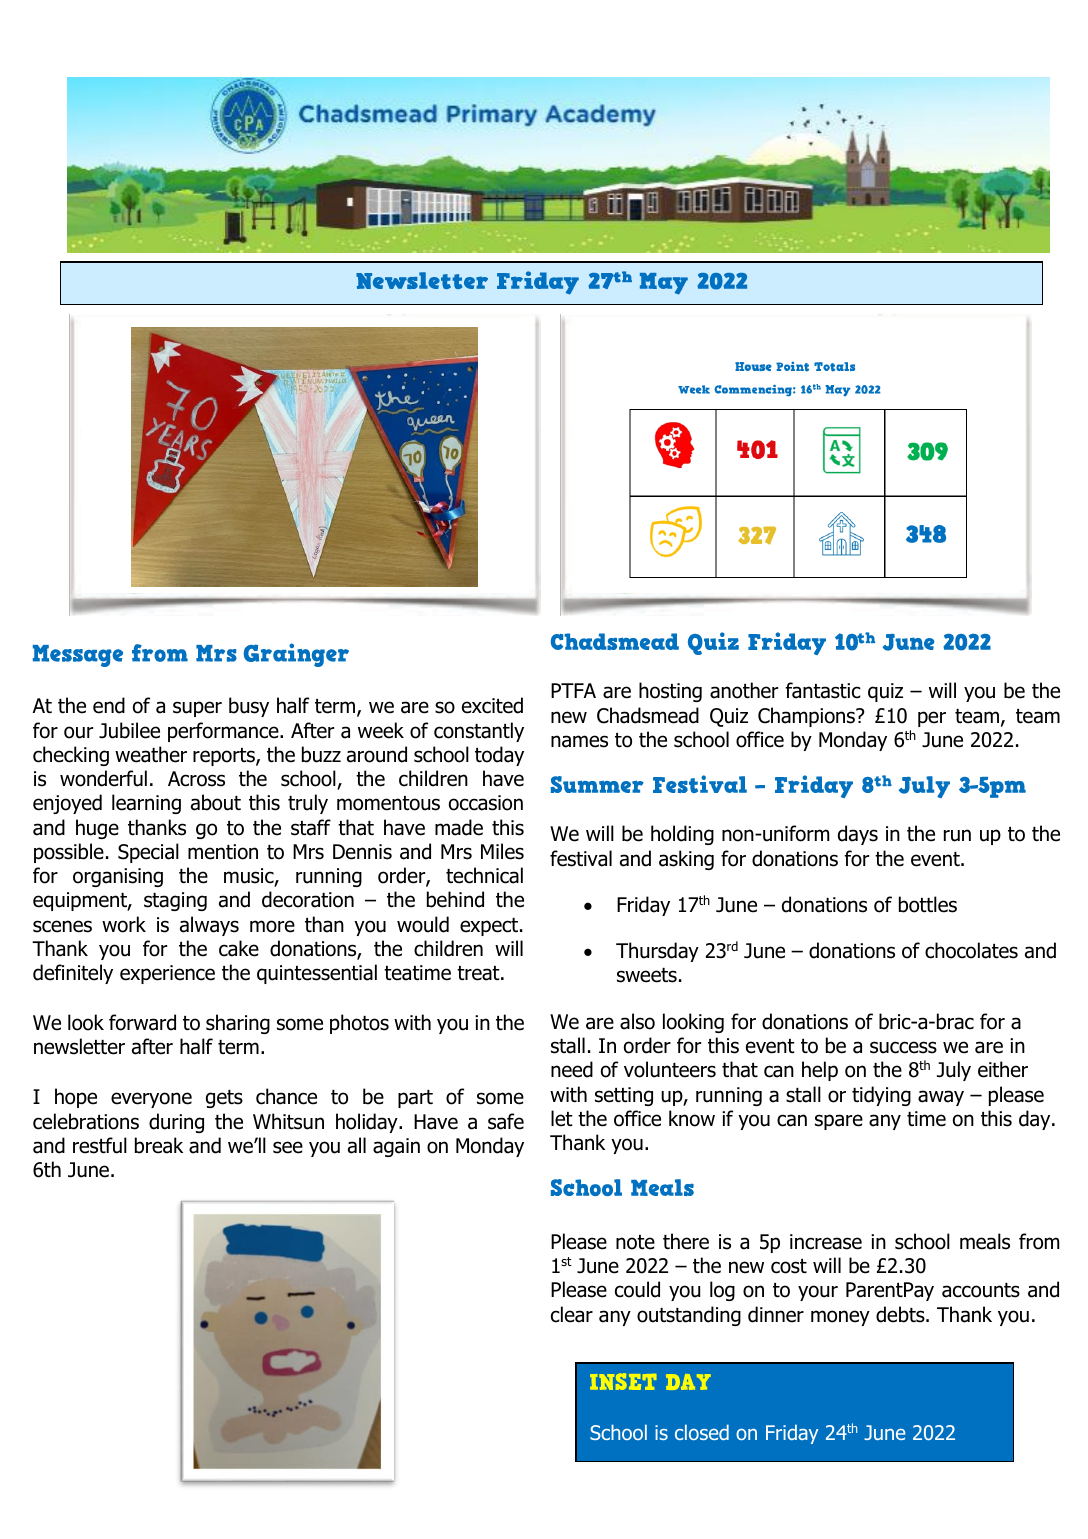  Describe the element at coordinates (901, 1314) in the document. I see `debts` at that location.
